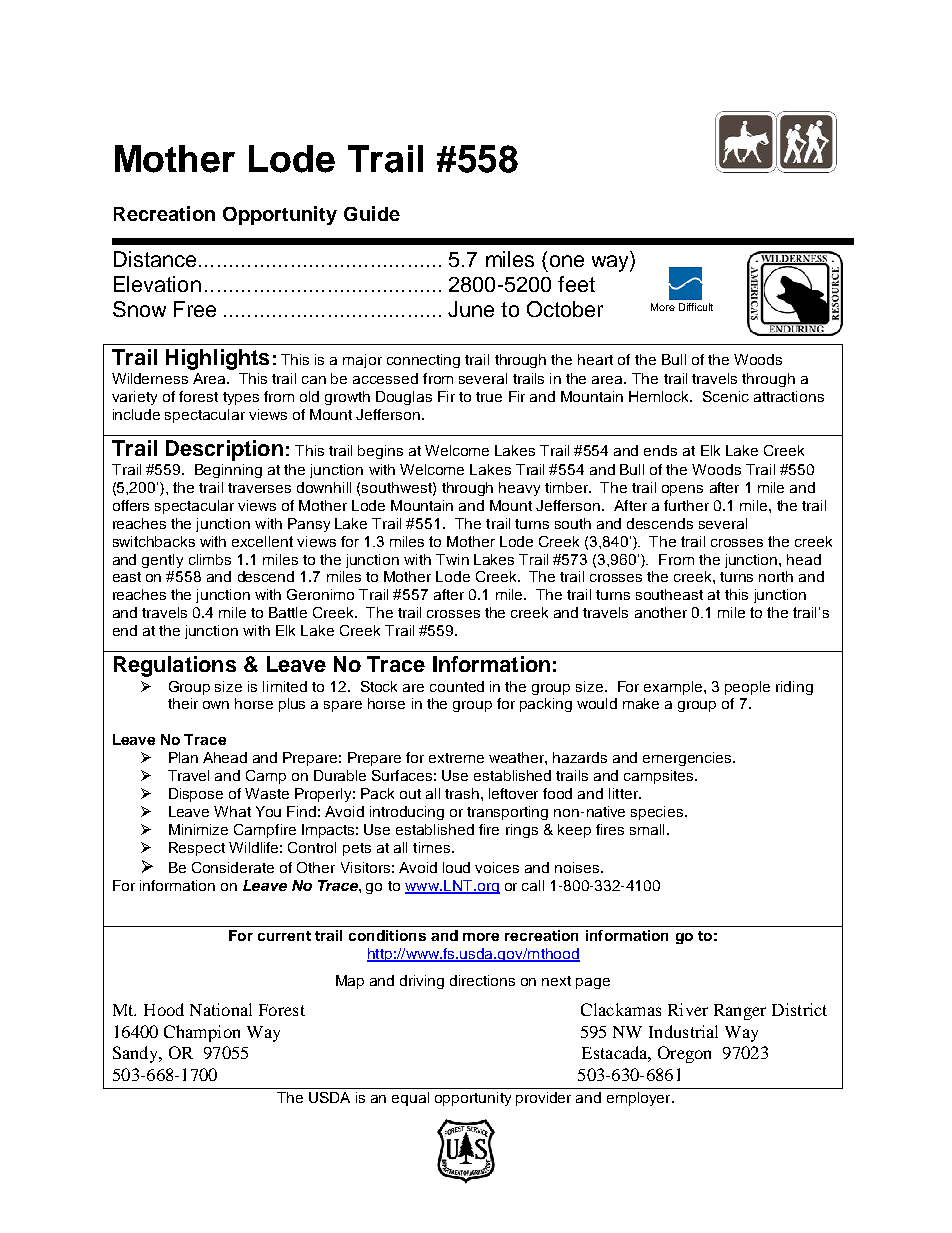  I want to click on Guide, so click(372, 213).
